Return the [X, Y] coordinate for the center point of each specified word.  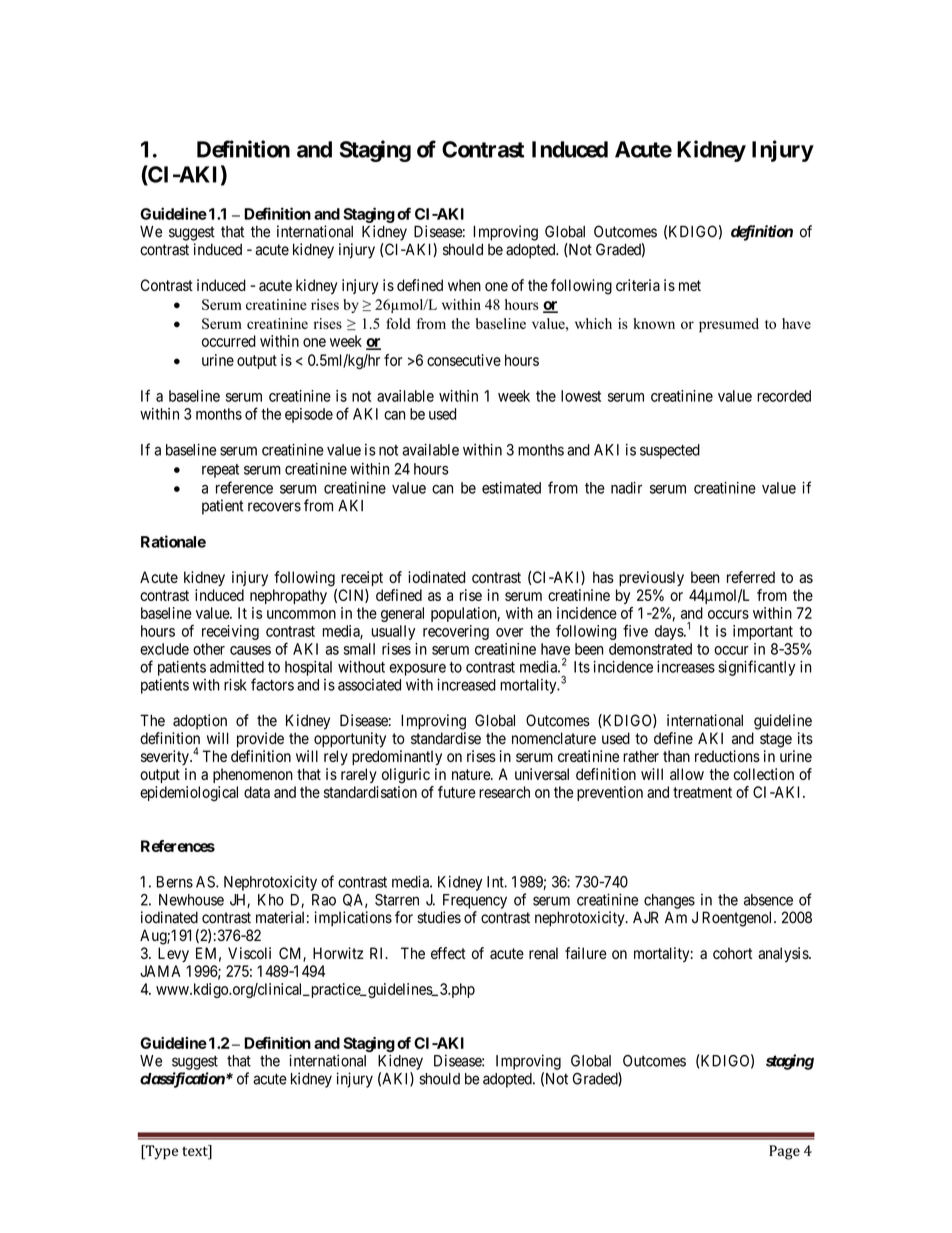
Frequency [475, 901]
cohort [732, 953]
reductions [727, 756]
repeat [220, 471]
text [196, 1150]
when [464, 285]
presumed [729, 325]
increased [466, 684]
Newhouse [191, 900]
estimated [511, 488]
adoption [200, 721]
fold [398, 323]
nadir [626, 488]
